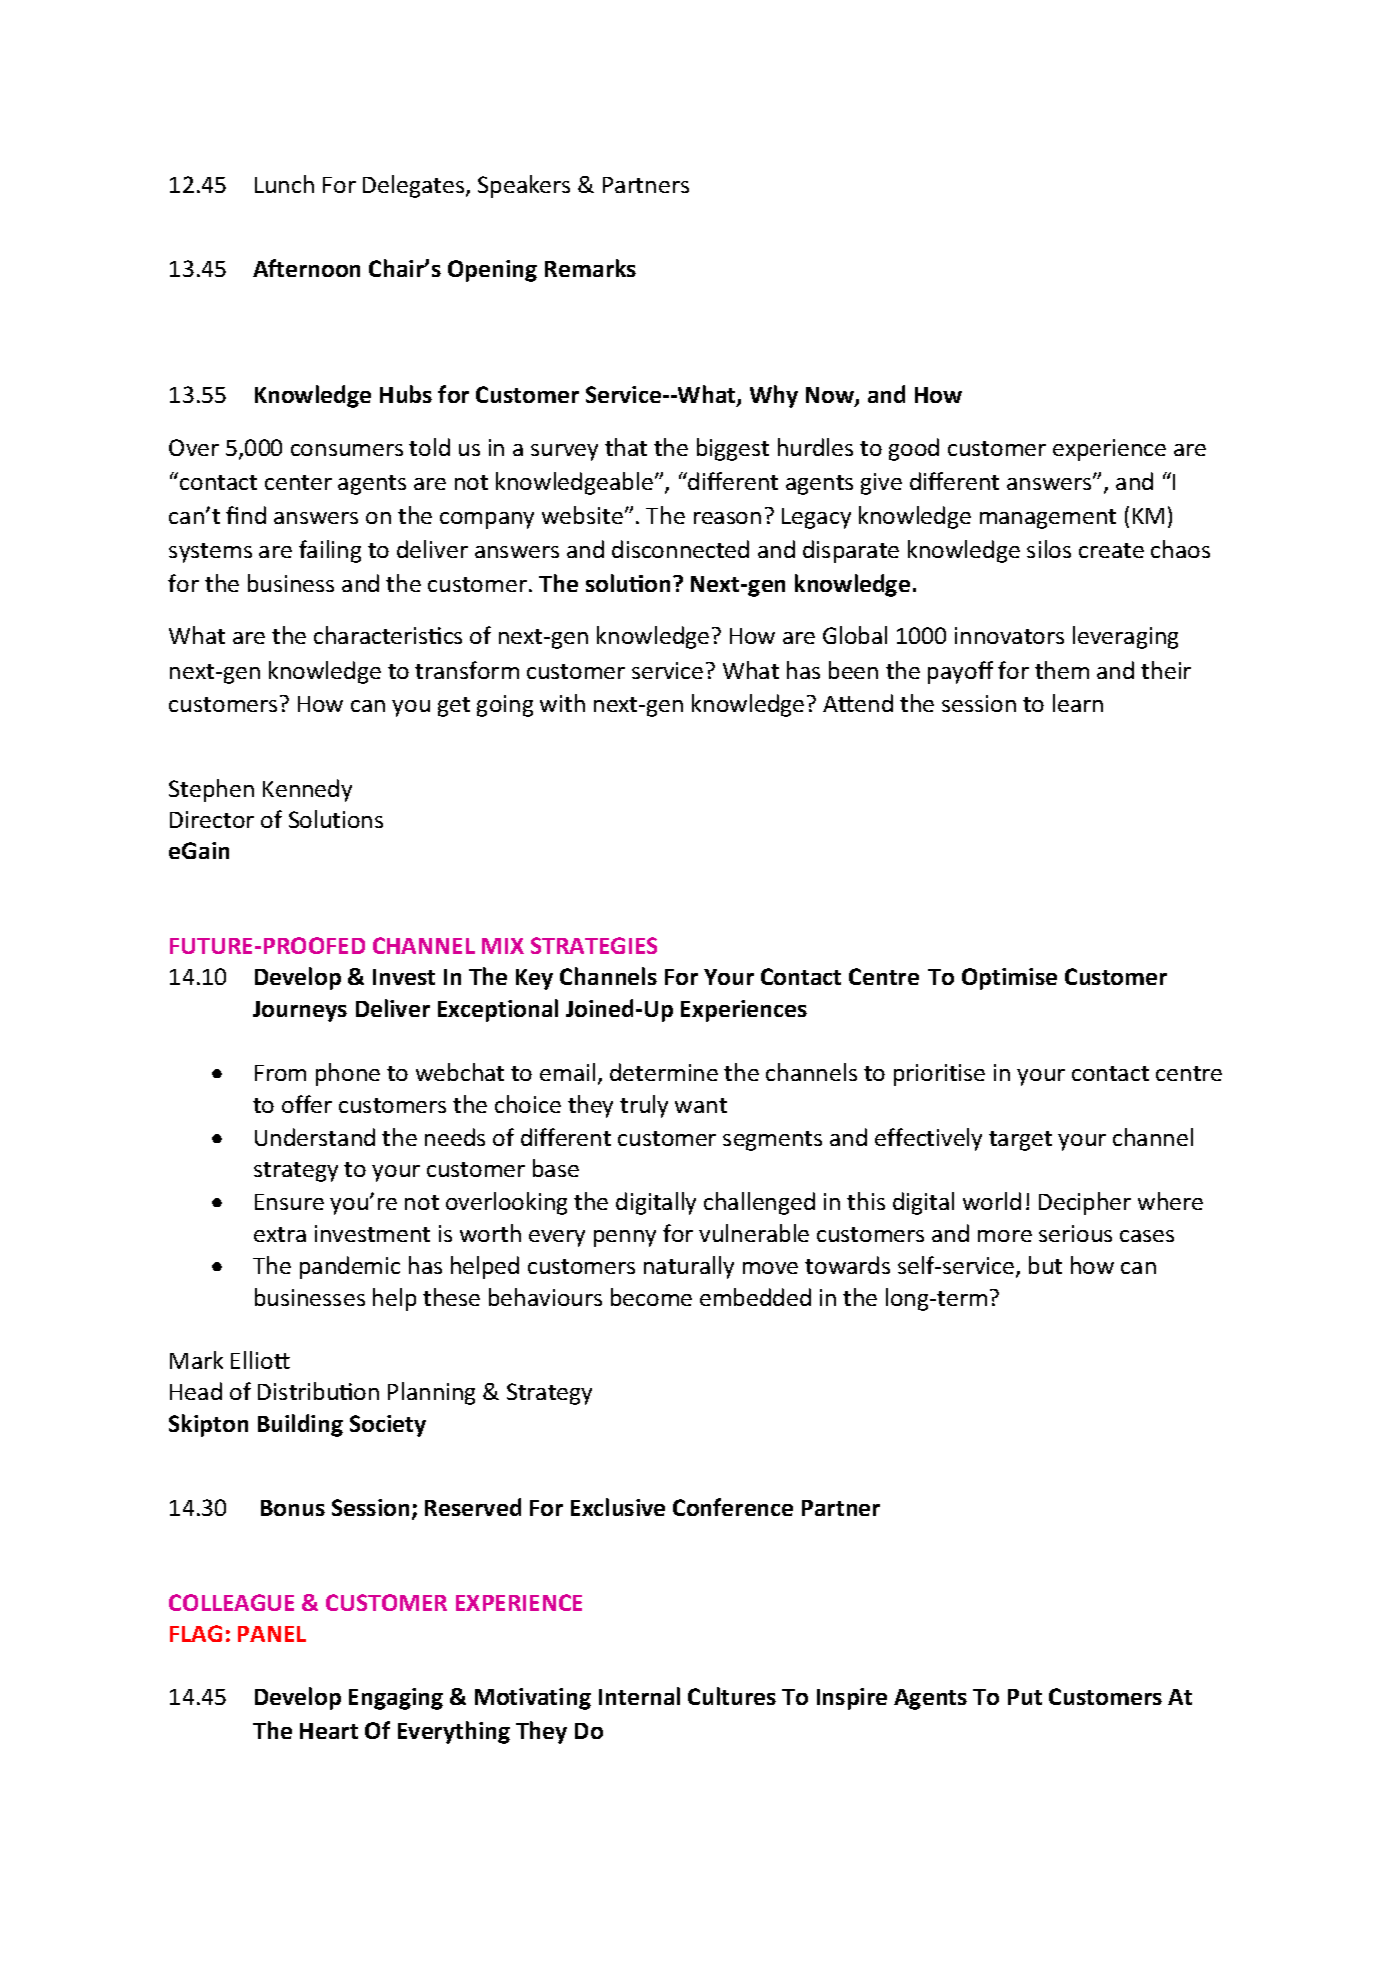 The width and height of the screenshot is (1396, 1974). I want to click on Speakers, so click(524, 186).
